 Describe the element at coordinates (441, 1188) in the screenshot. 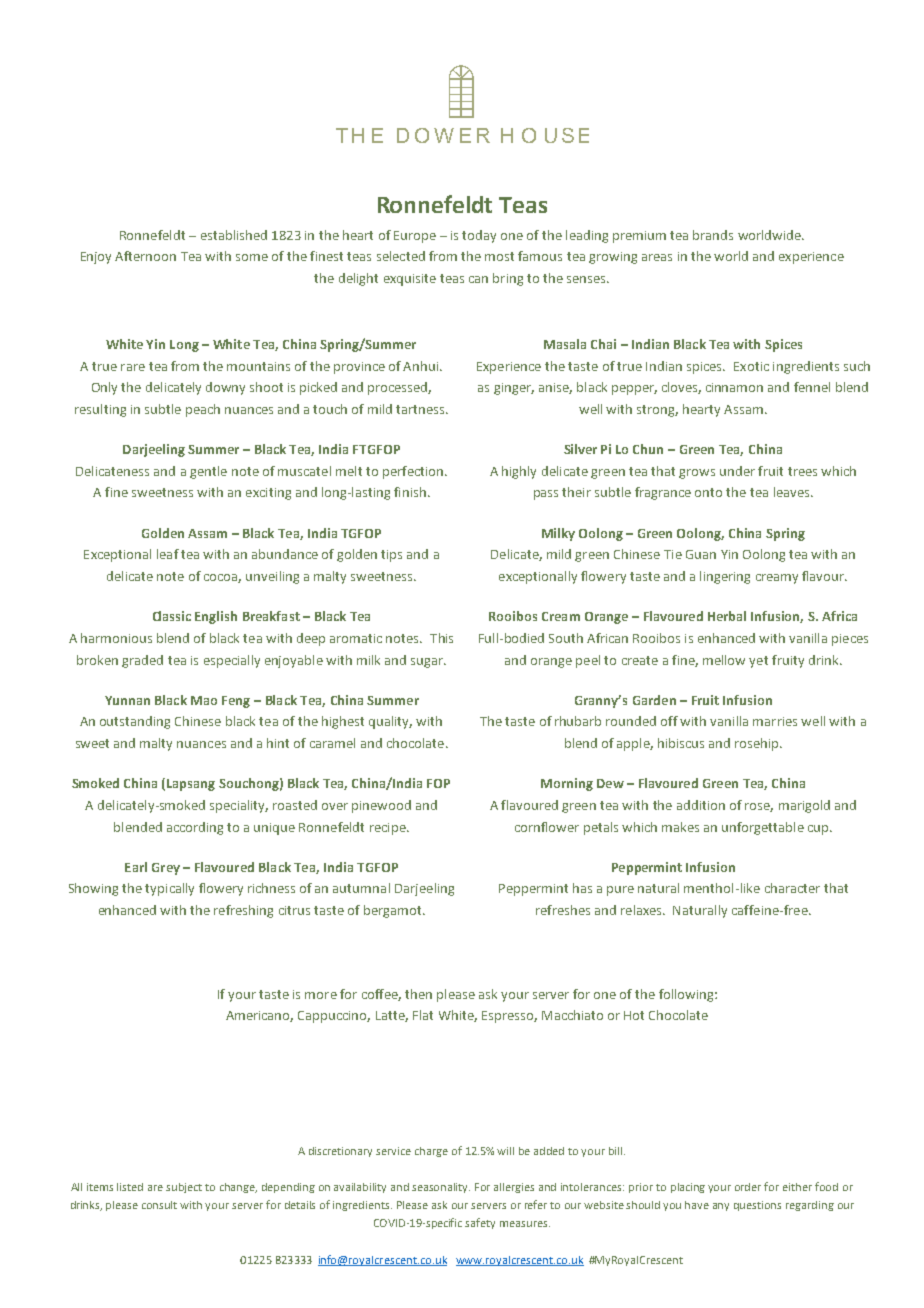

I see `seasonality` at that location.
